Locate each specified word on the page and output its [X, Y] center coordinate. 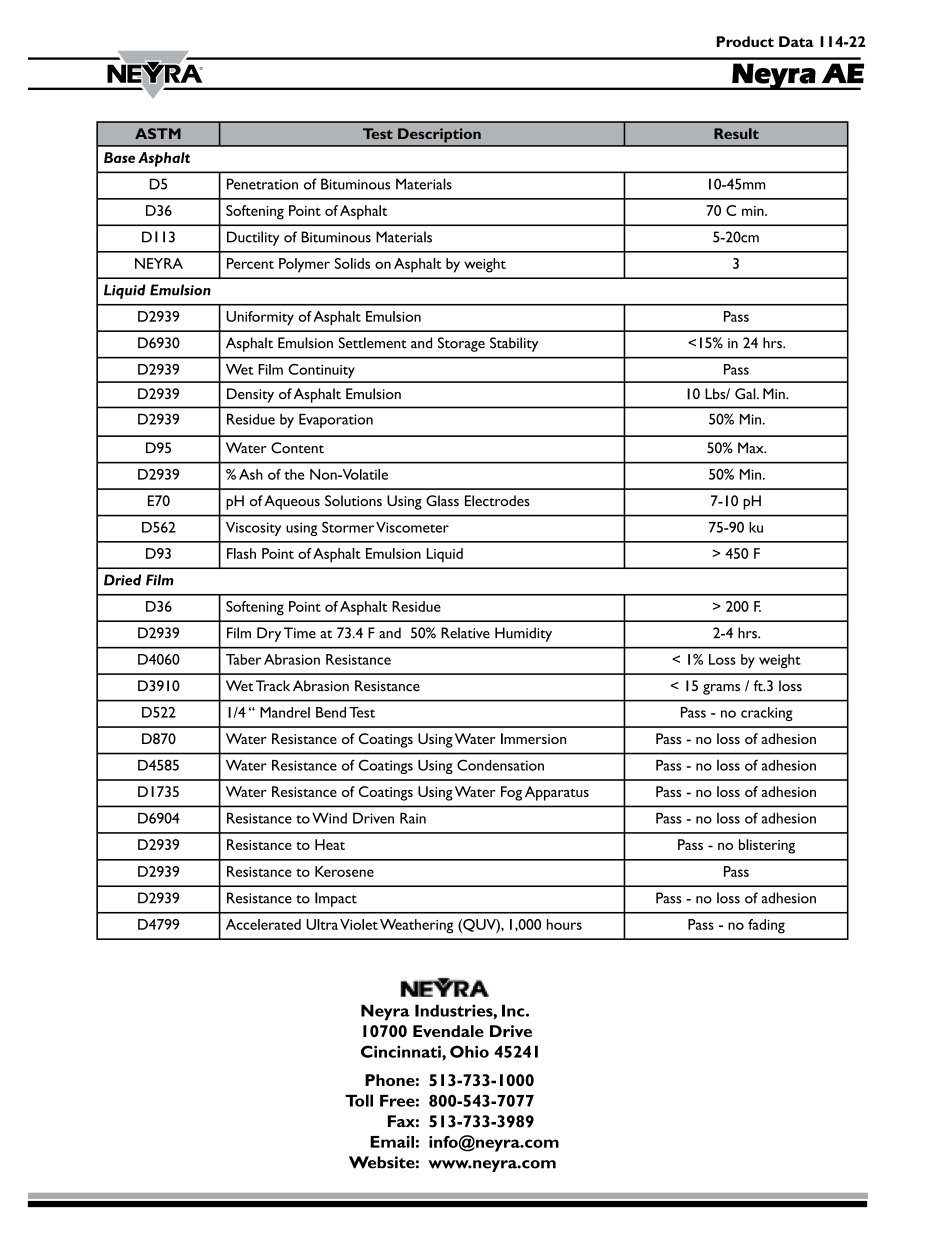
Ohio [469, 1051]
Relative [465, 633]
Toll [359, 1100]
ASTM [158, 133]
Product [745, 41]
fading [766, 926]
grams [721, 689]
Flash [241, 553]
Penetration [262, 184]
